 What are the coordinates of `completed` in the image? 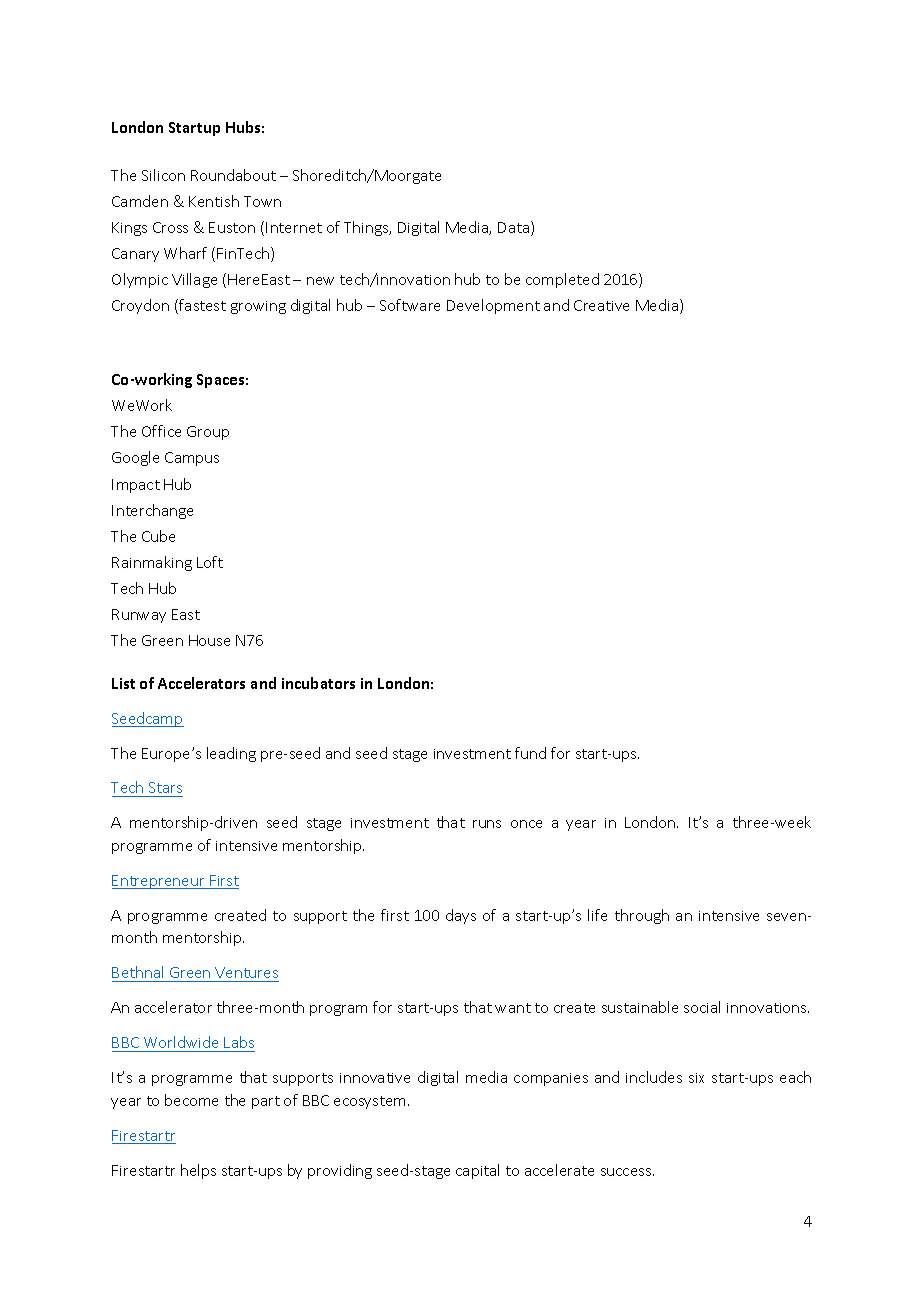 It's located at (562, 280).
